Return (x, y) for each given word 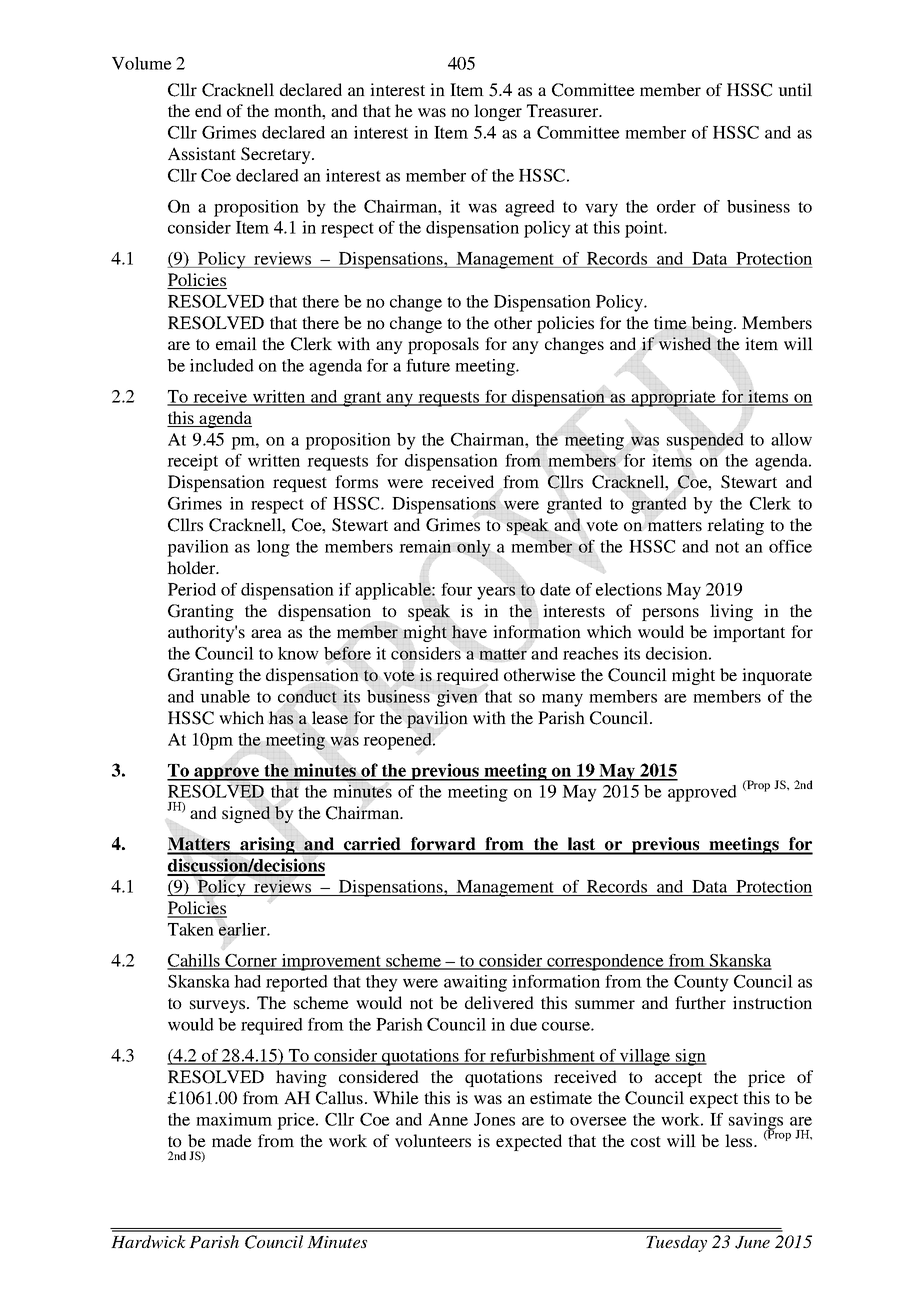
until (795, 89)
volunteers (433, 1140)
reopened (398, 741)
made (232, 1140)
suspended (705, 441)
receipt (192, 462)
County (701, 983)
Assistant (202, 153)
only (474, 549)
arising (267, 846)
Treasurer (564, 110)
